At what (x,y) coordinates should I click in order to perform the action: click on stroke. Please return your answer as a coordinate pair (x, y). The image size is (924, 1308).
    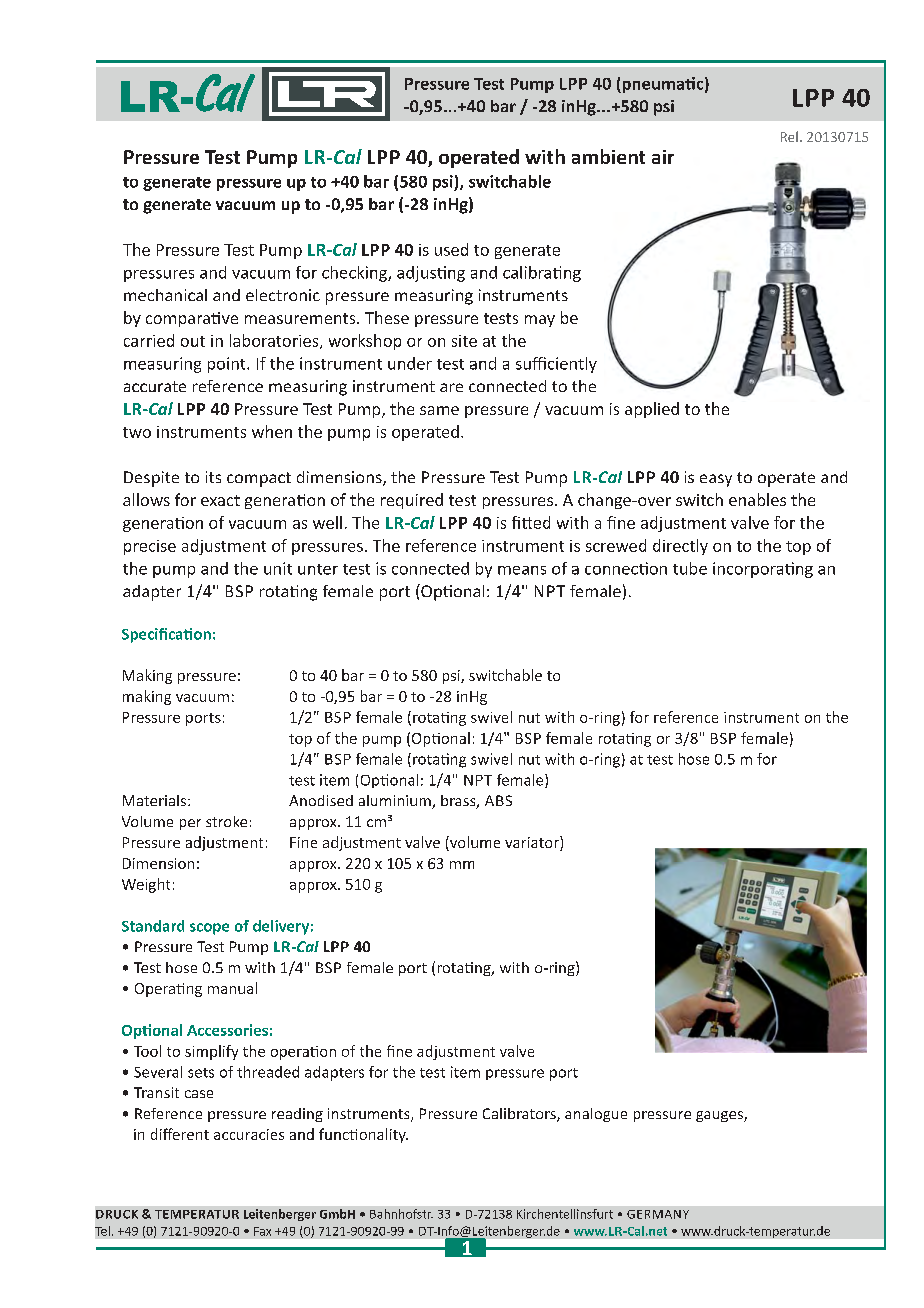
    Looking at the image, I should click on (226, 821).
